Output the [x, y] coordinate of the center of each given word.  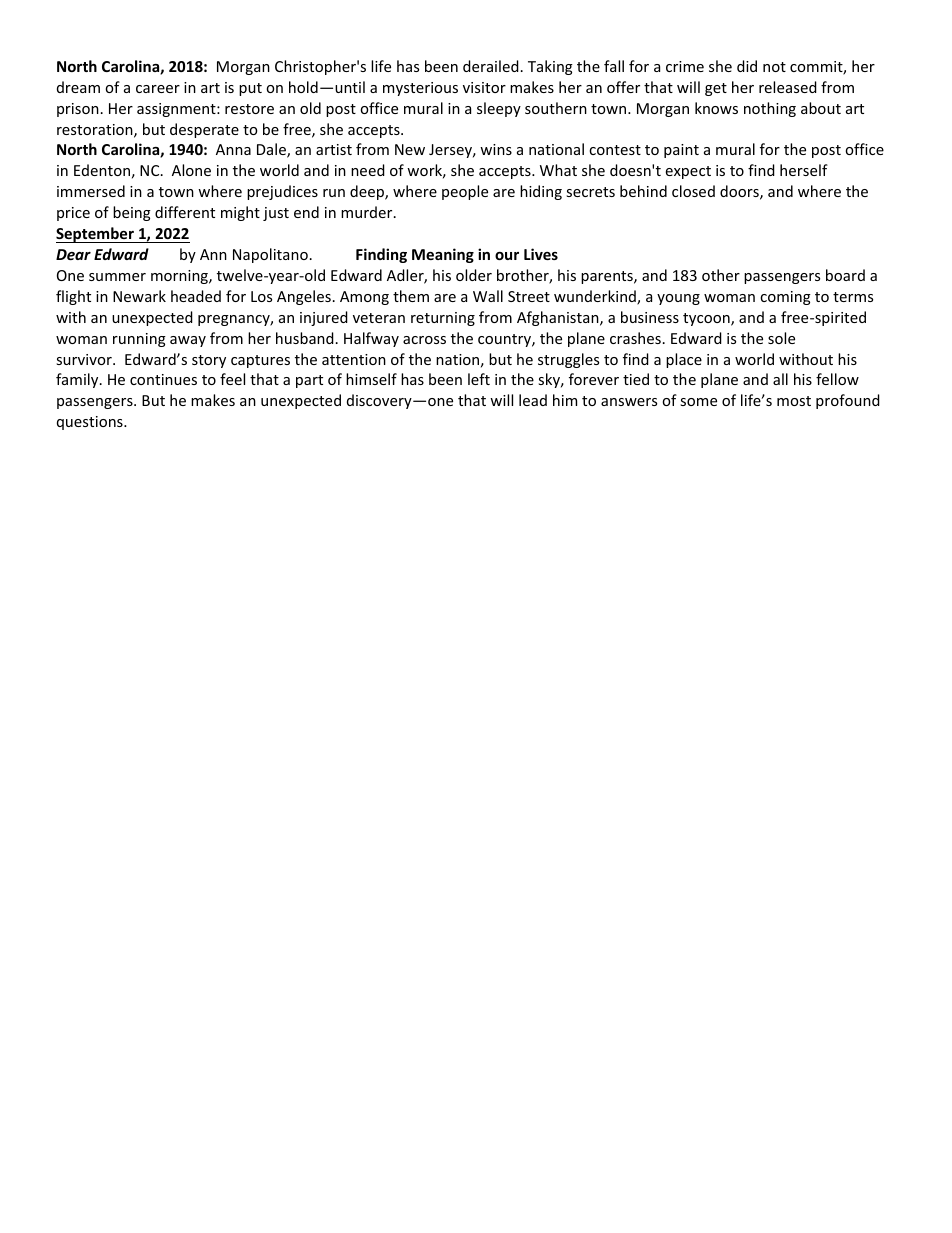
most [794, 401]
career [158, 89]
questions [91, 423]
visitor [484, 87]
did [747, 66]
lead [533, 400]
